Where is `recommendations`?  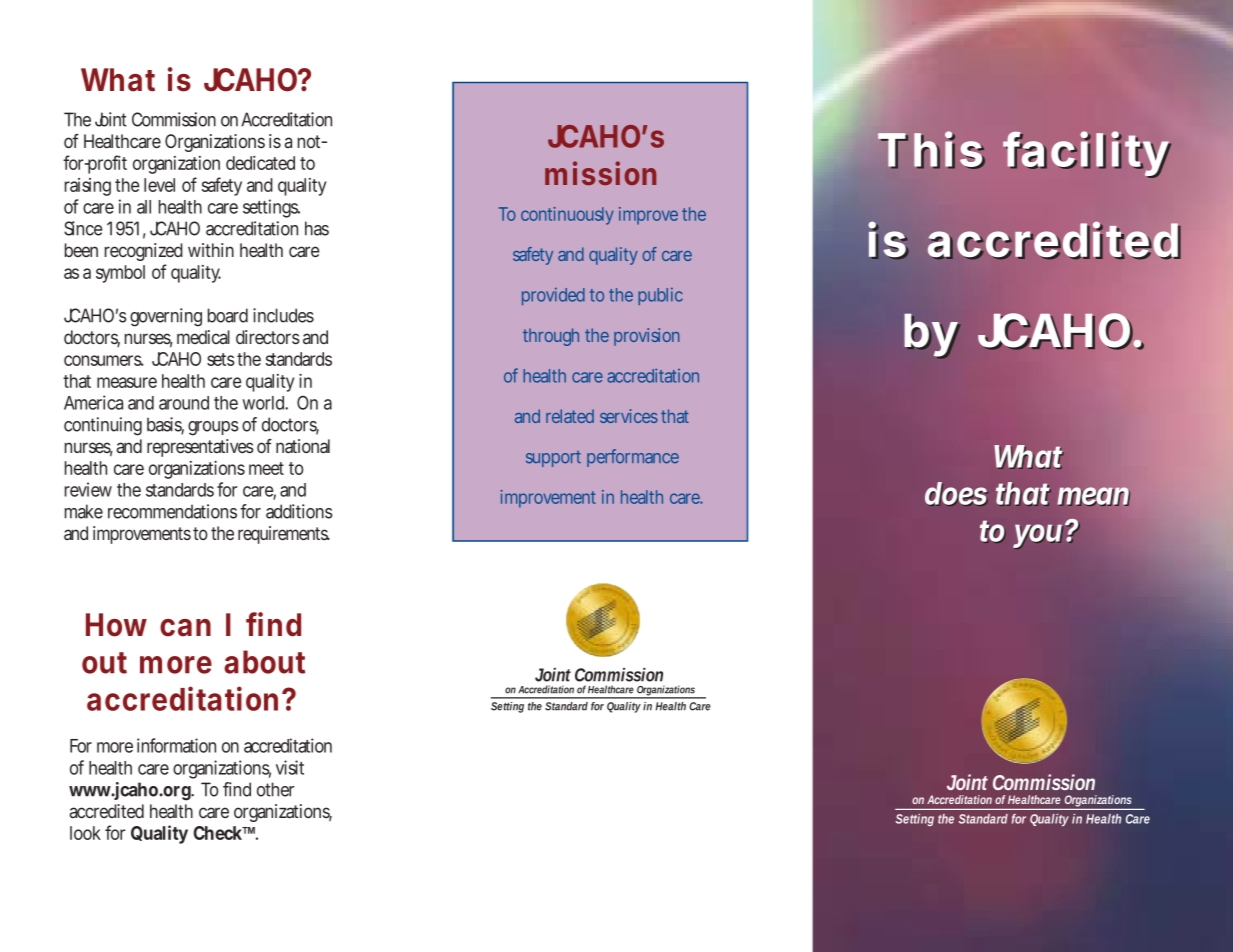 recommendations is located at coordinates (172, 511).
